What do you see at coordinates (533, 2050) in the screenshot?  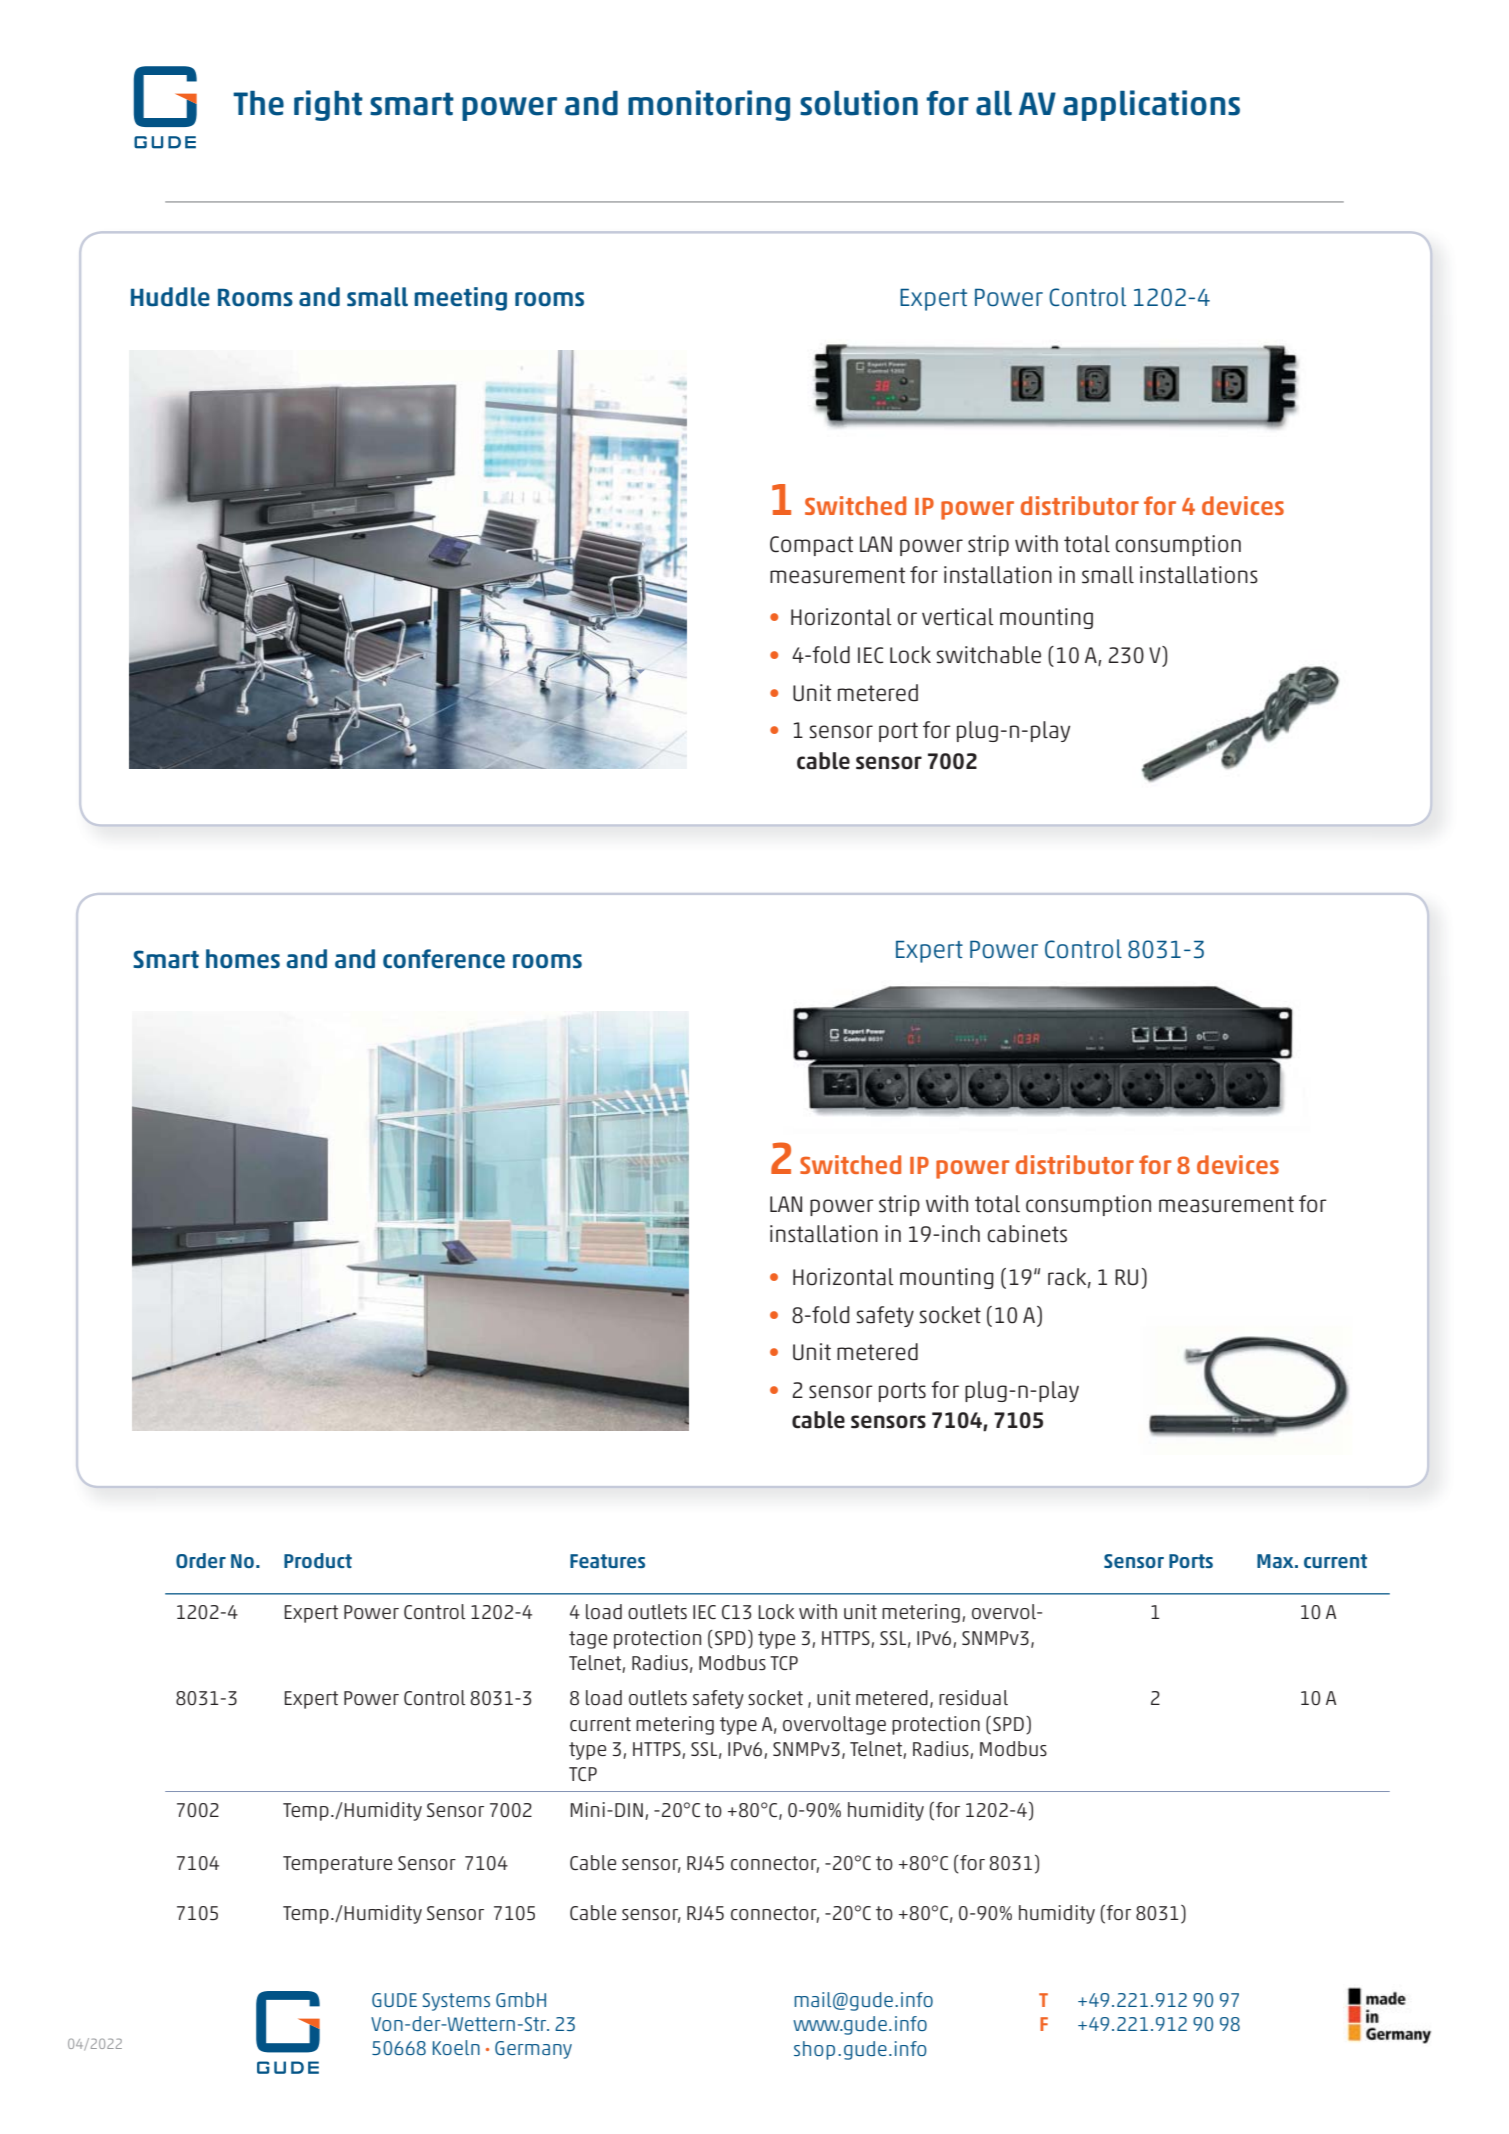 I see `Germany` at bounding box center [533, 2050].
